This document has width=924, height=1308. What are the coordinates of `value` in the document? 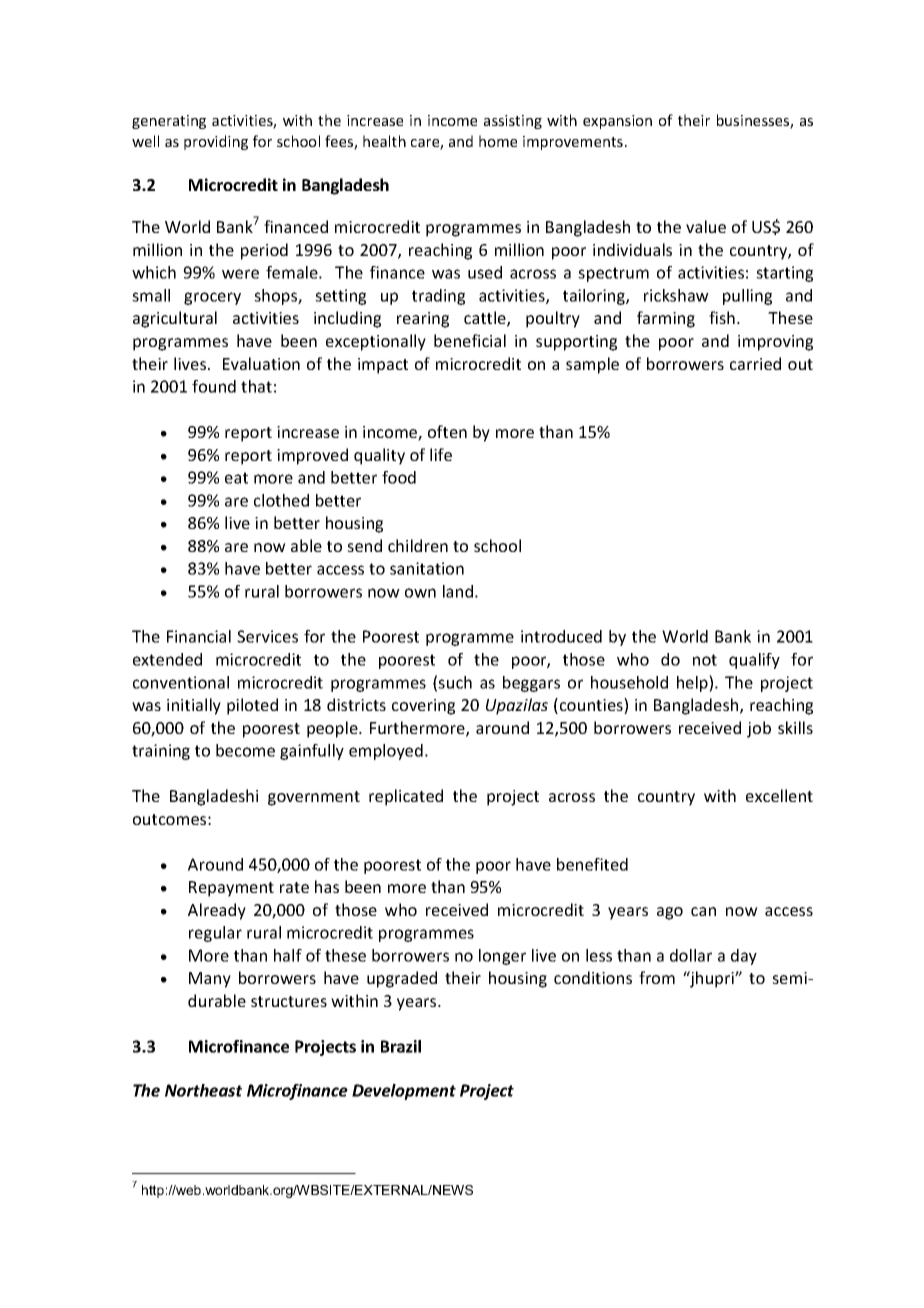 It's located at (706, 226).
